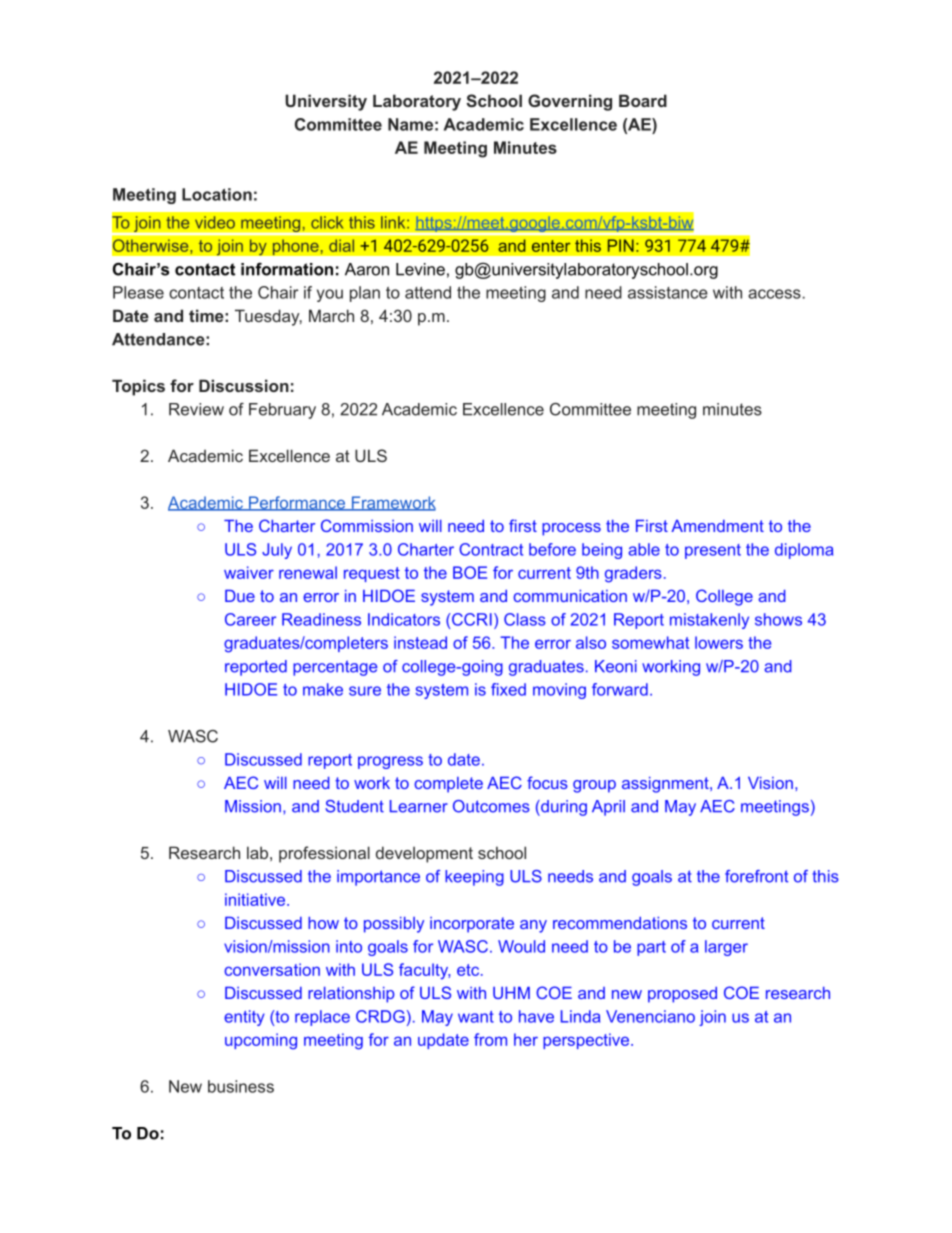 This page has width=952, height=1233. Describe the element at coordinates (474, 878) in the page. I see `keeping` at that location.
